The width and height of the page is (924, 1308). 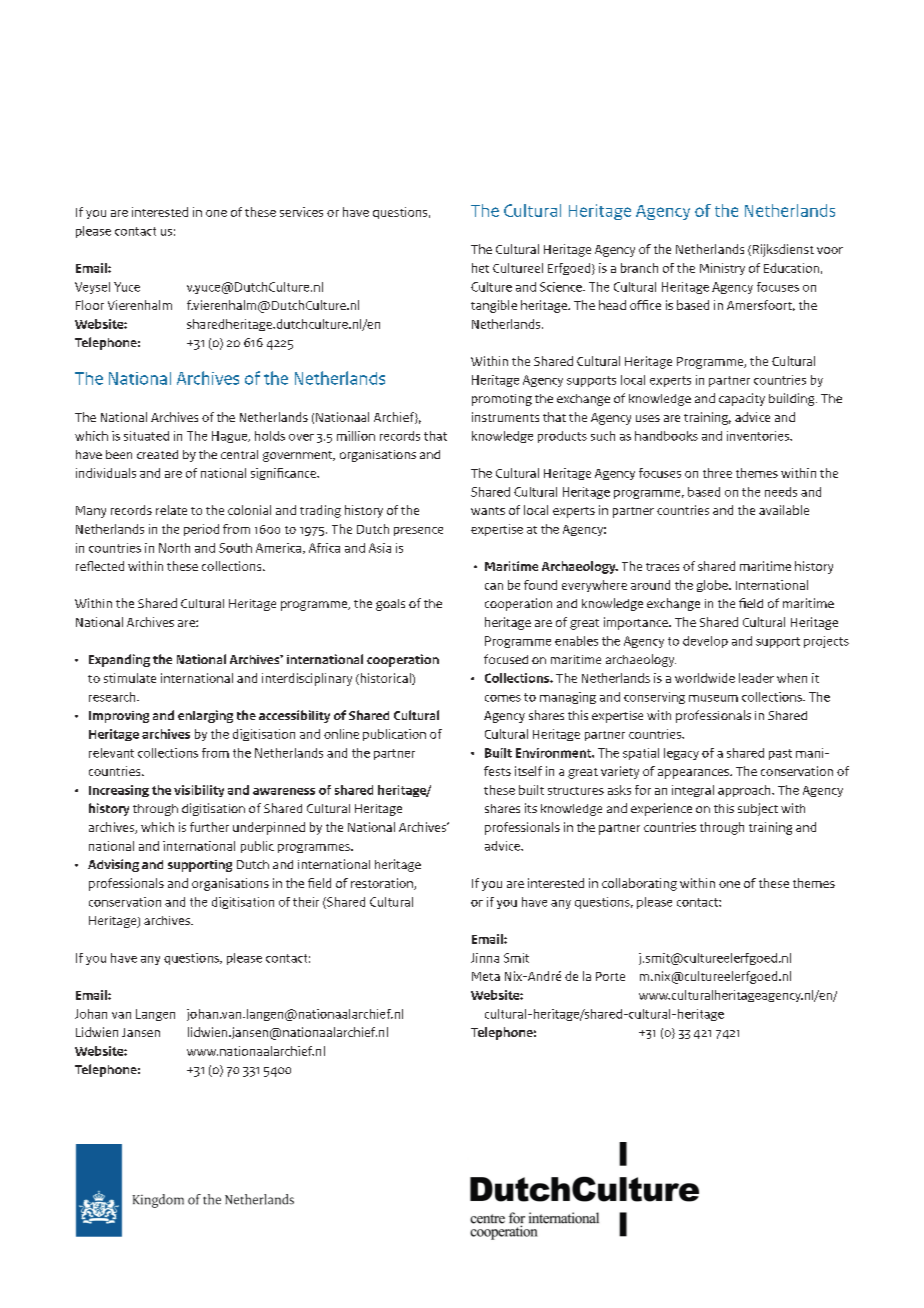 What do you see at coordinates (610, 976) in the page?
I see `Porte` at bounding box center [610, 976].
